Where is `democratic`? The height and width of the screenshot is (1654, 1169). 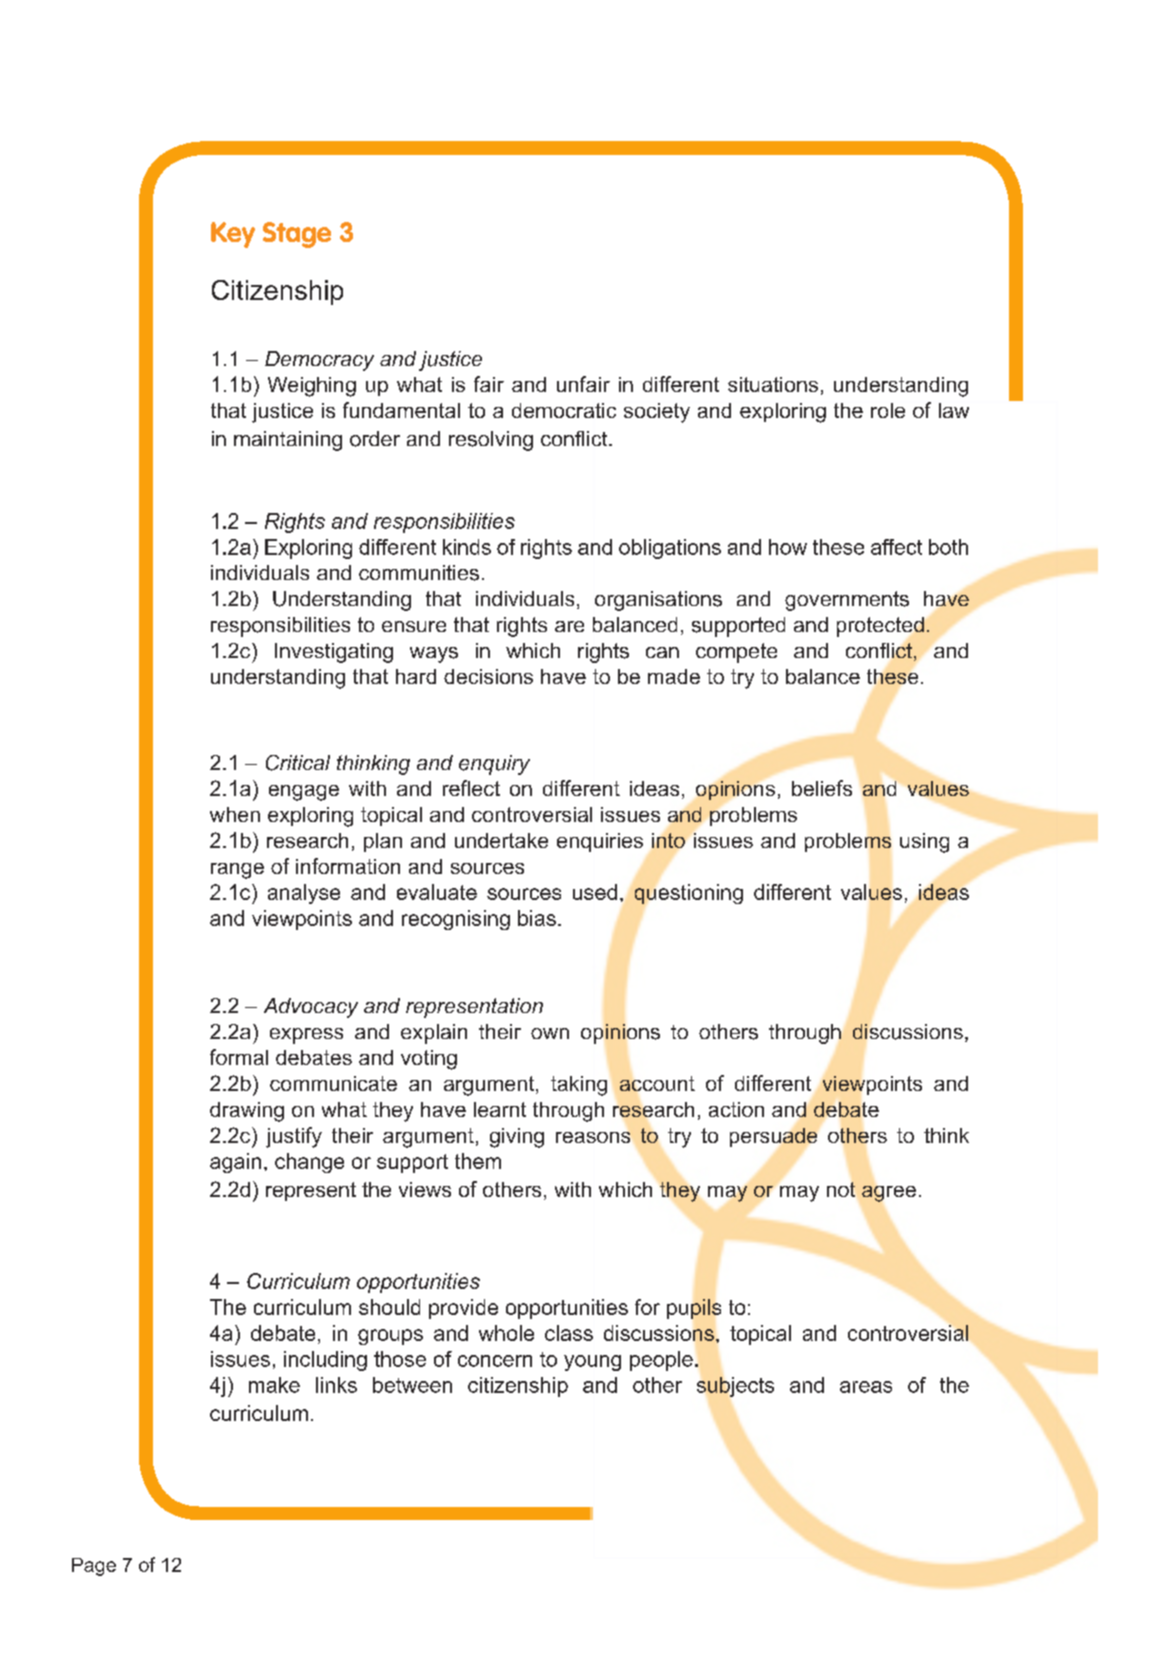 democratic is located at coordinates (564, 410).
